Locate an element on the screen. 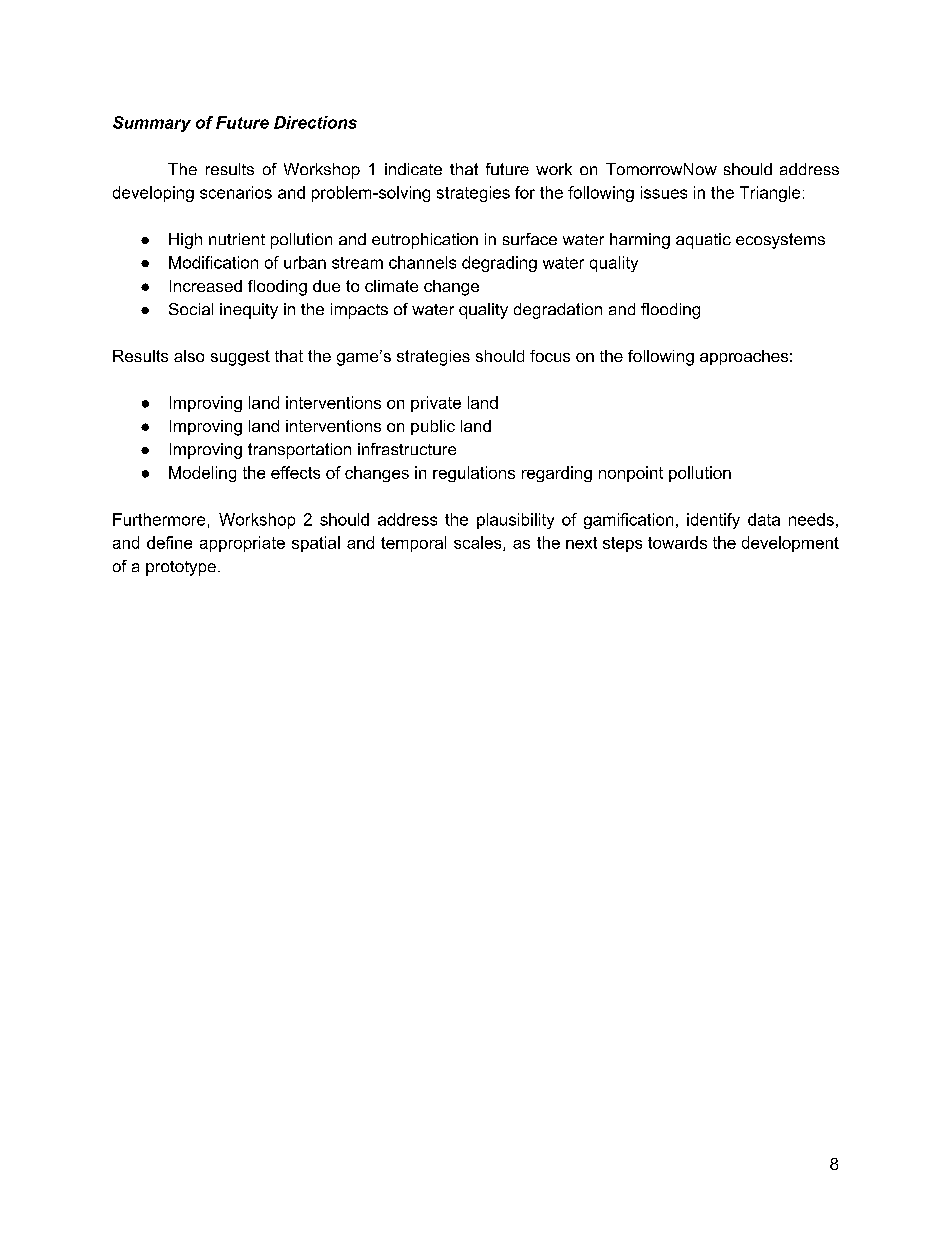 The image size is (952, 1233). transportation is located at coordinates (299, 451).
